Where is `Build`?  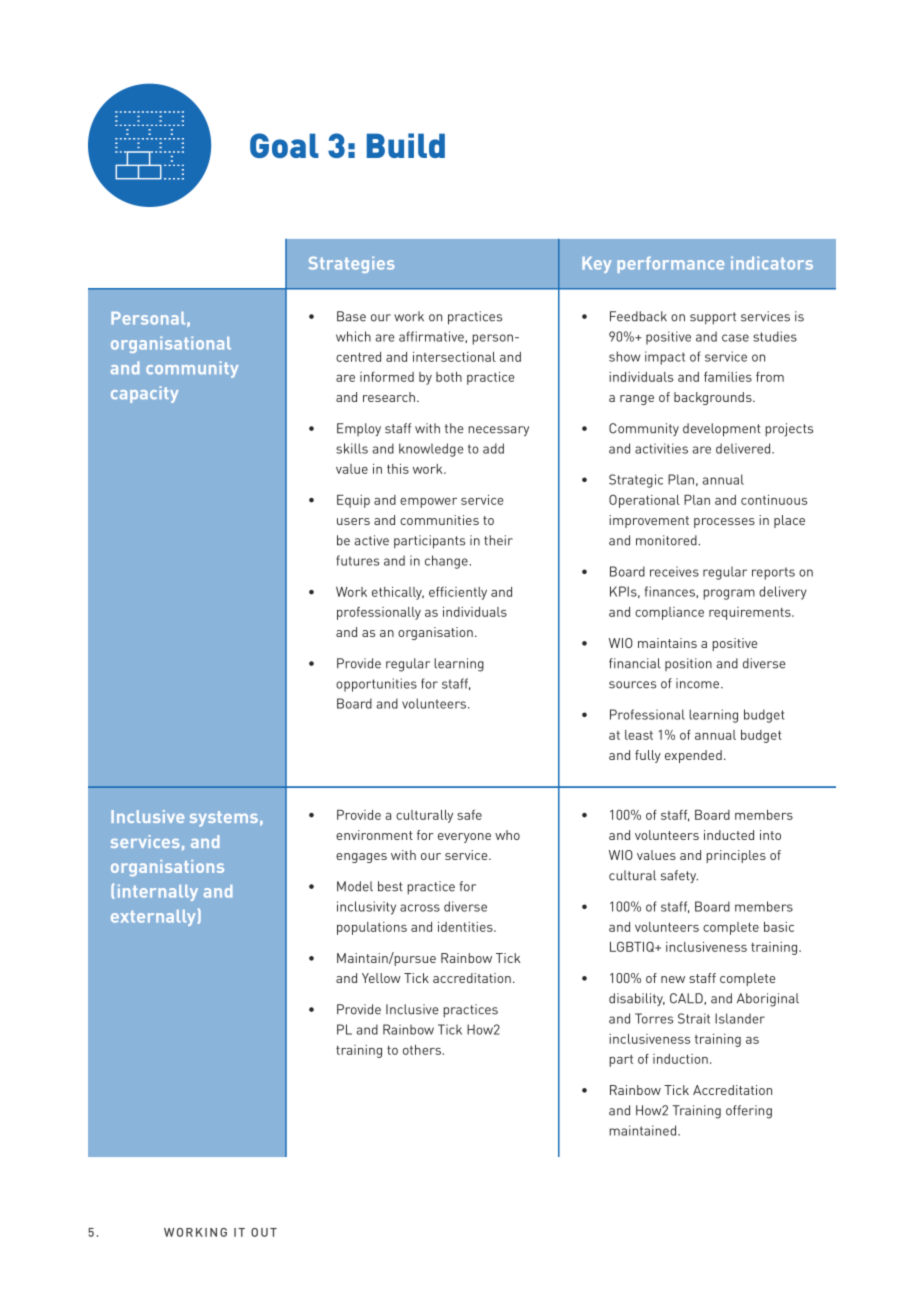 Build is located at coordinates (406, 145).
